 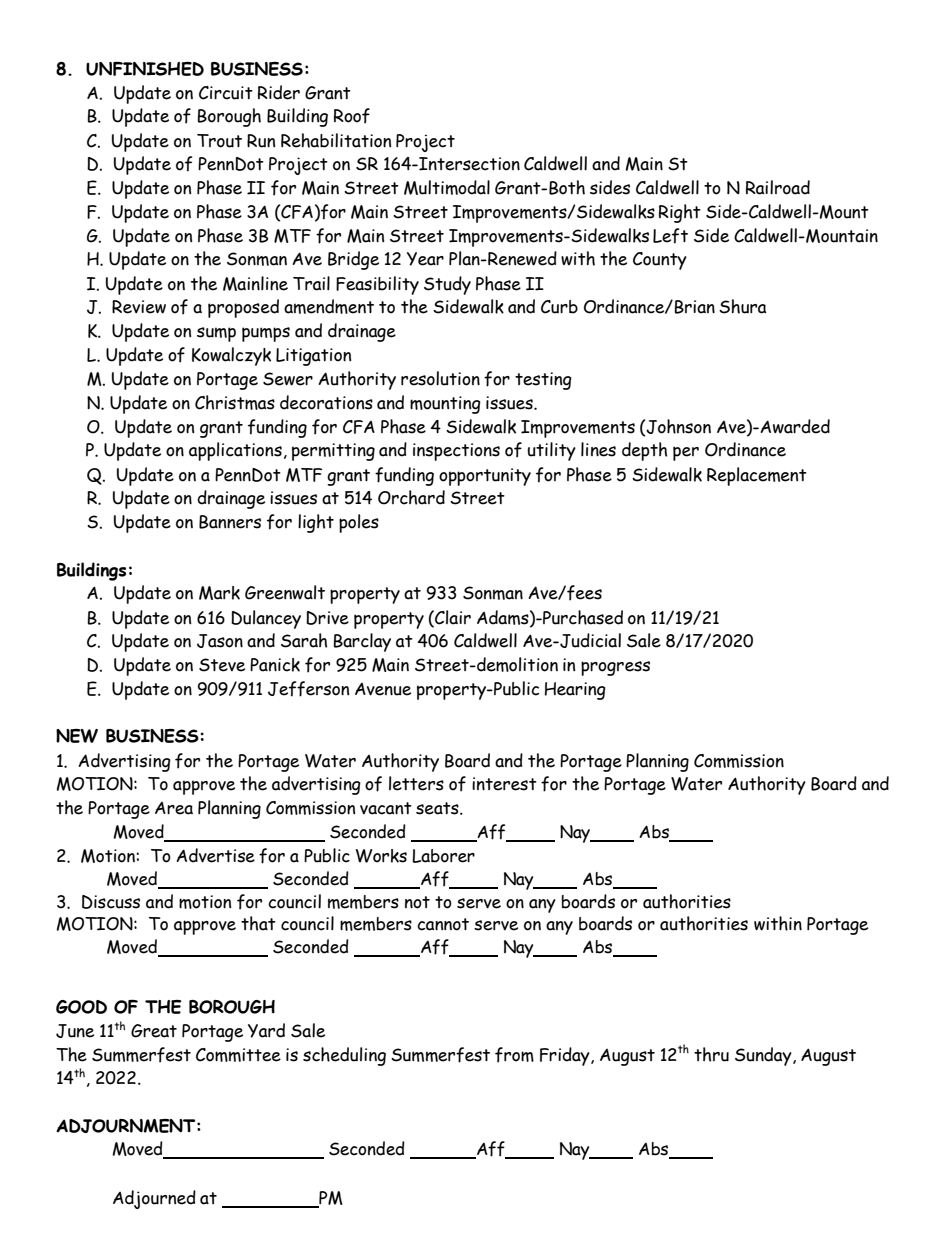 What do you see at coordinates (359, 523) in the document?
I see `poles` at bounding box center [359, 523].
